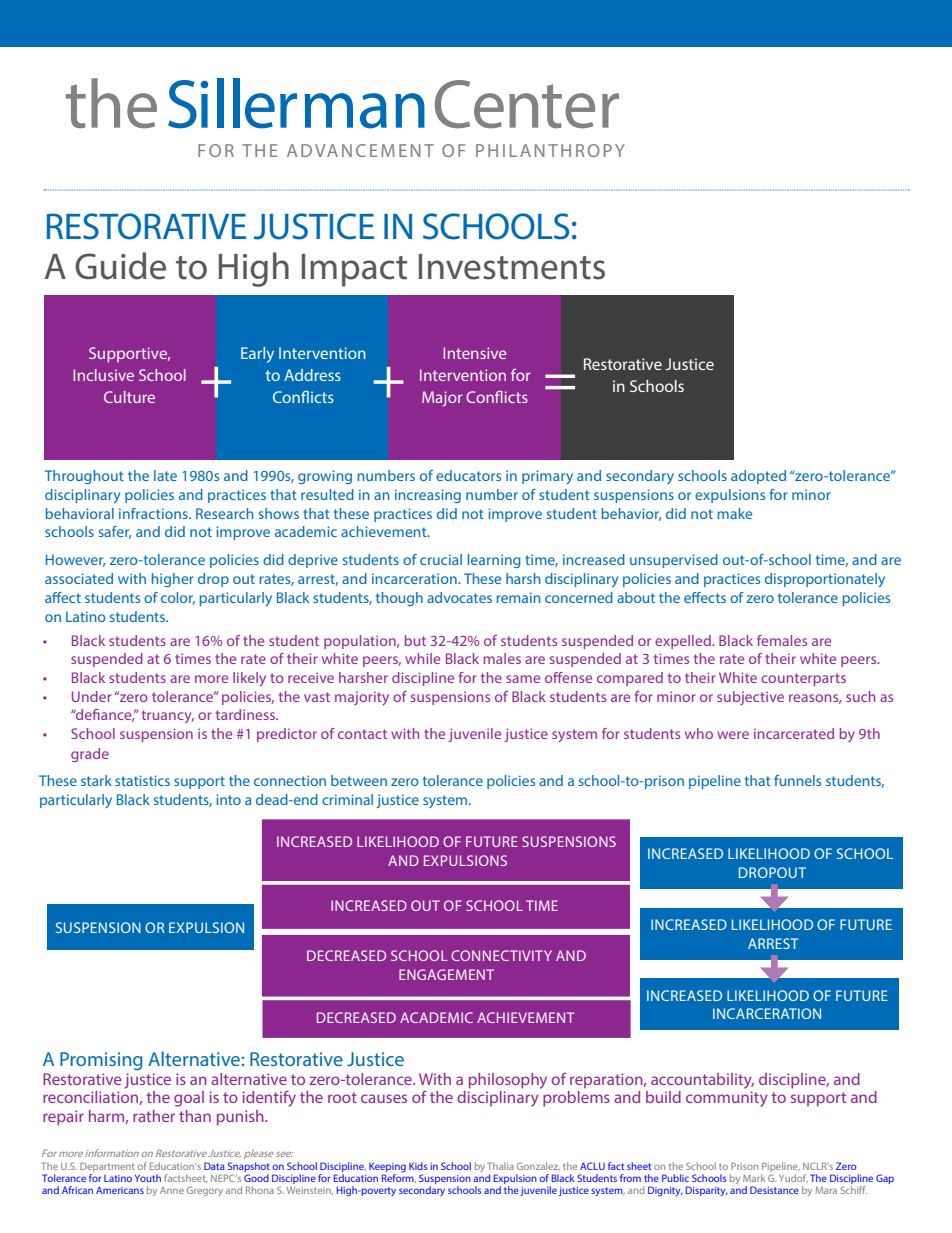 This screenshot has height=1233, width=952. Describe the element at coordinates (148, 1178) in the screenshot. I see `Youth` at that location.
